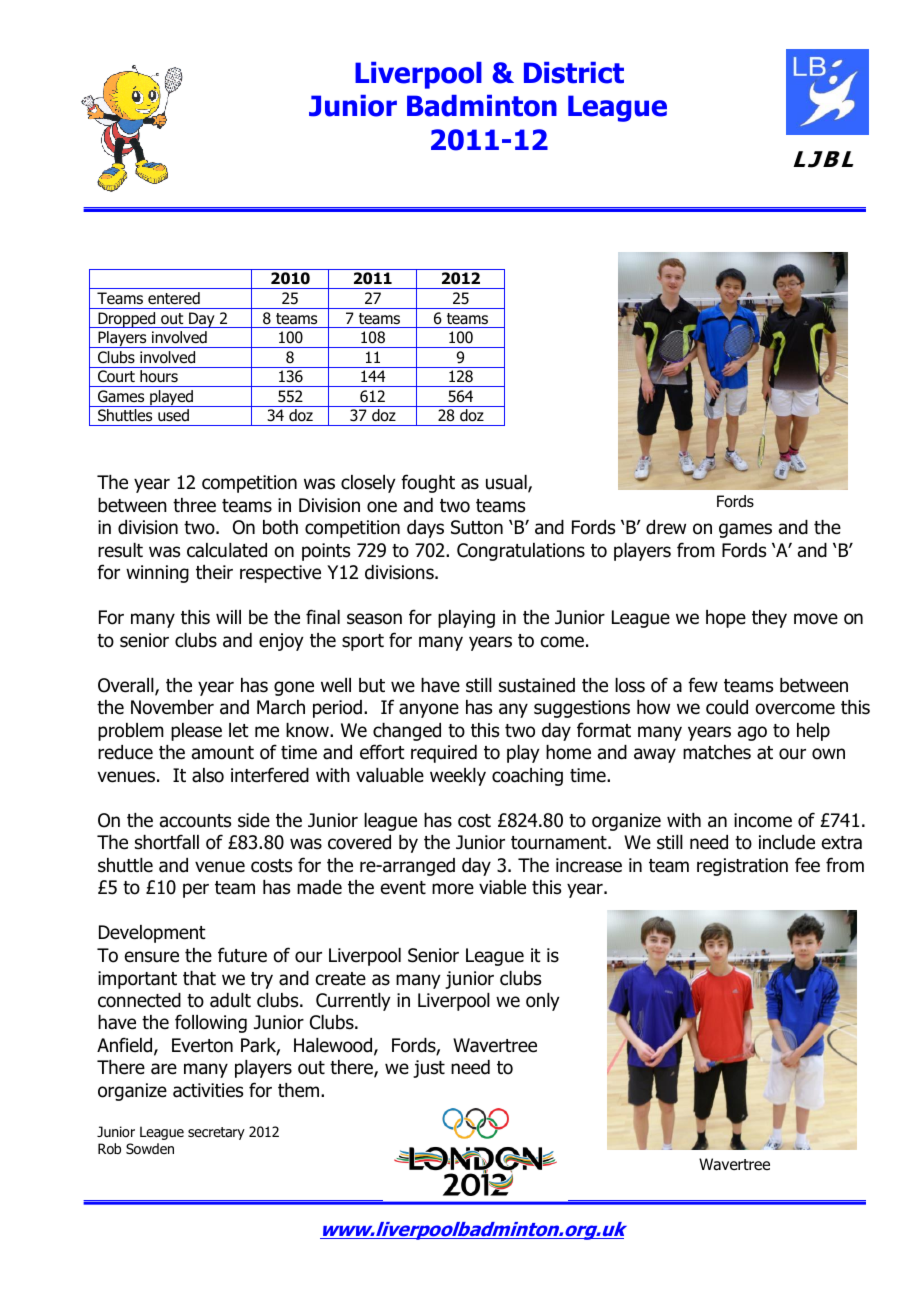  Describe the element at coordinates (521, 552) in the page. I see `Congratulations` at that location.
